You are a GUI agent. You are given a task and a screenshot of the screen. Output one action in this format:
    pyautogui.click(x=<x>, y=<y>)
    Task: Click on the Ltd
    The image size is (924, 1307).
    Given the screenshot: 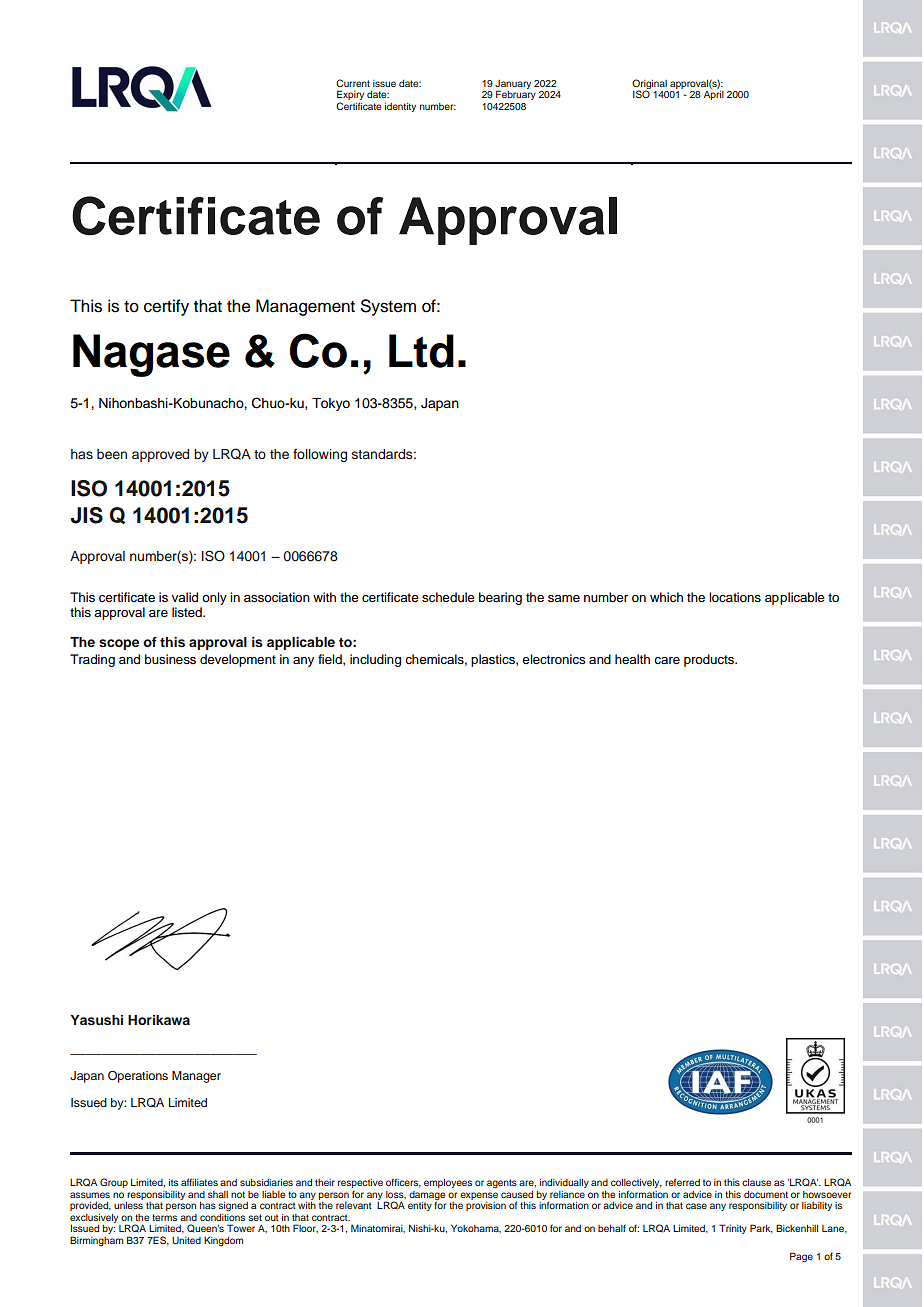 What is the action you would take?
    pyautogui.click(x=421, y=351)
